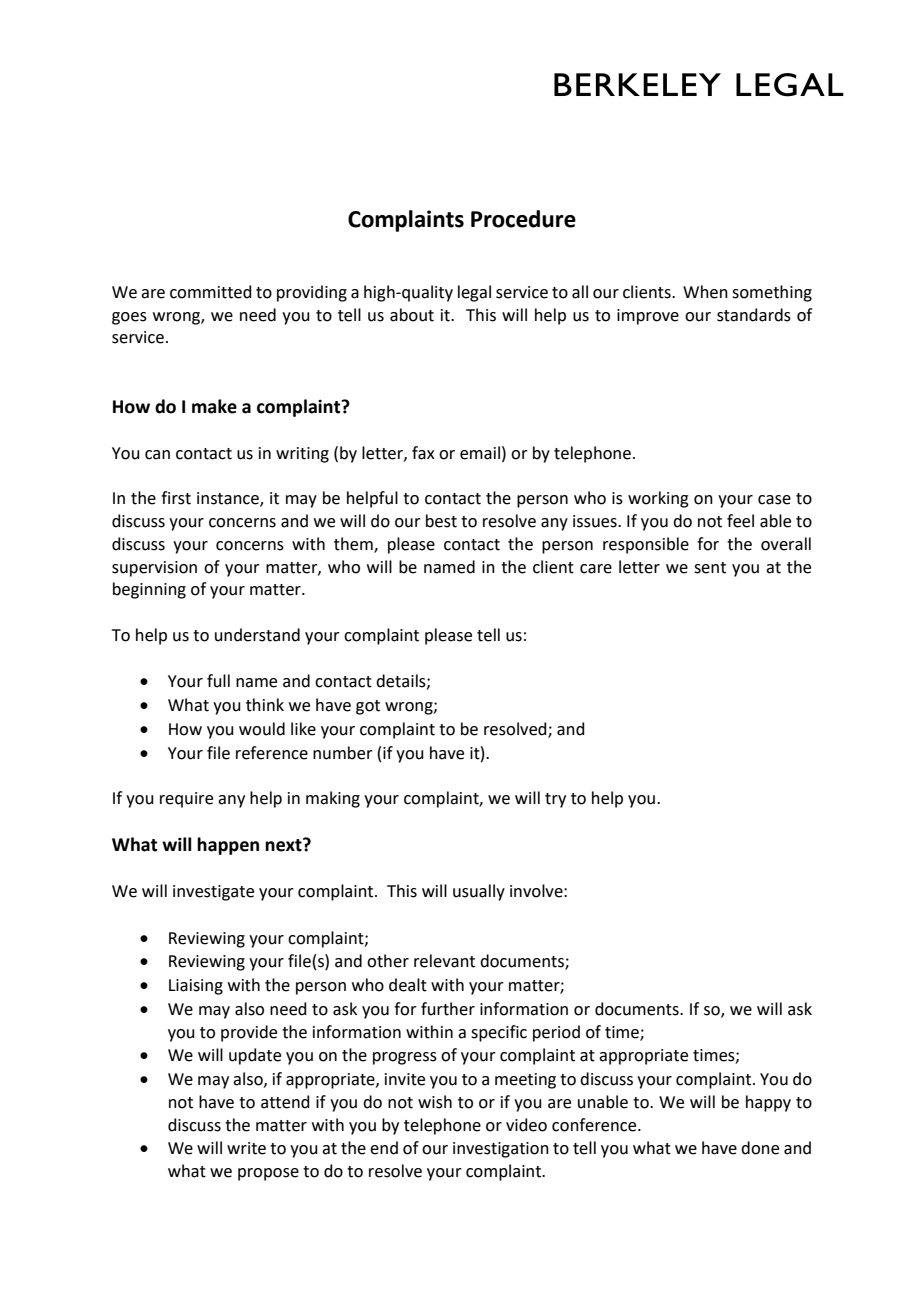 This screenshot has height=1308, width=924. I want to click on legal, so click(474, 293).
